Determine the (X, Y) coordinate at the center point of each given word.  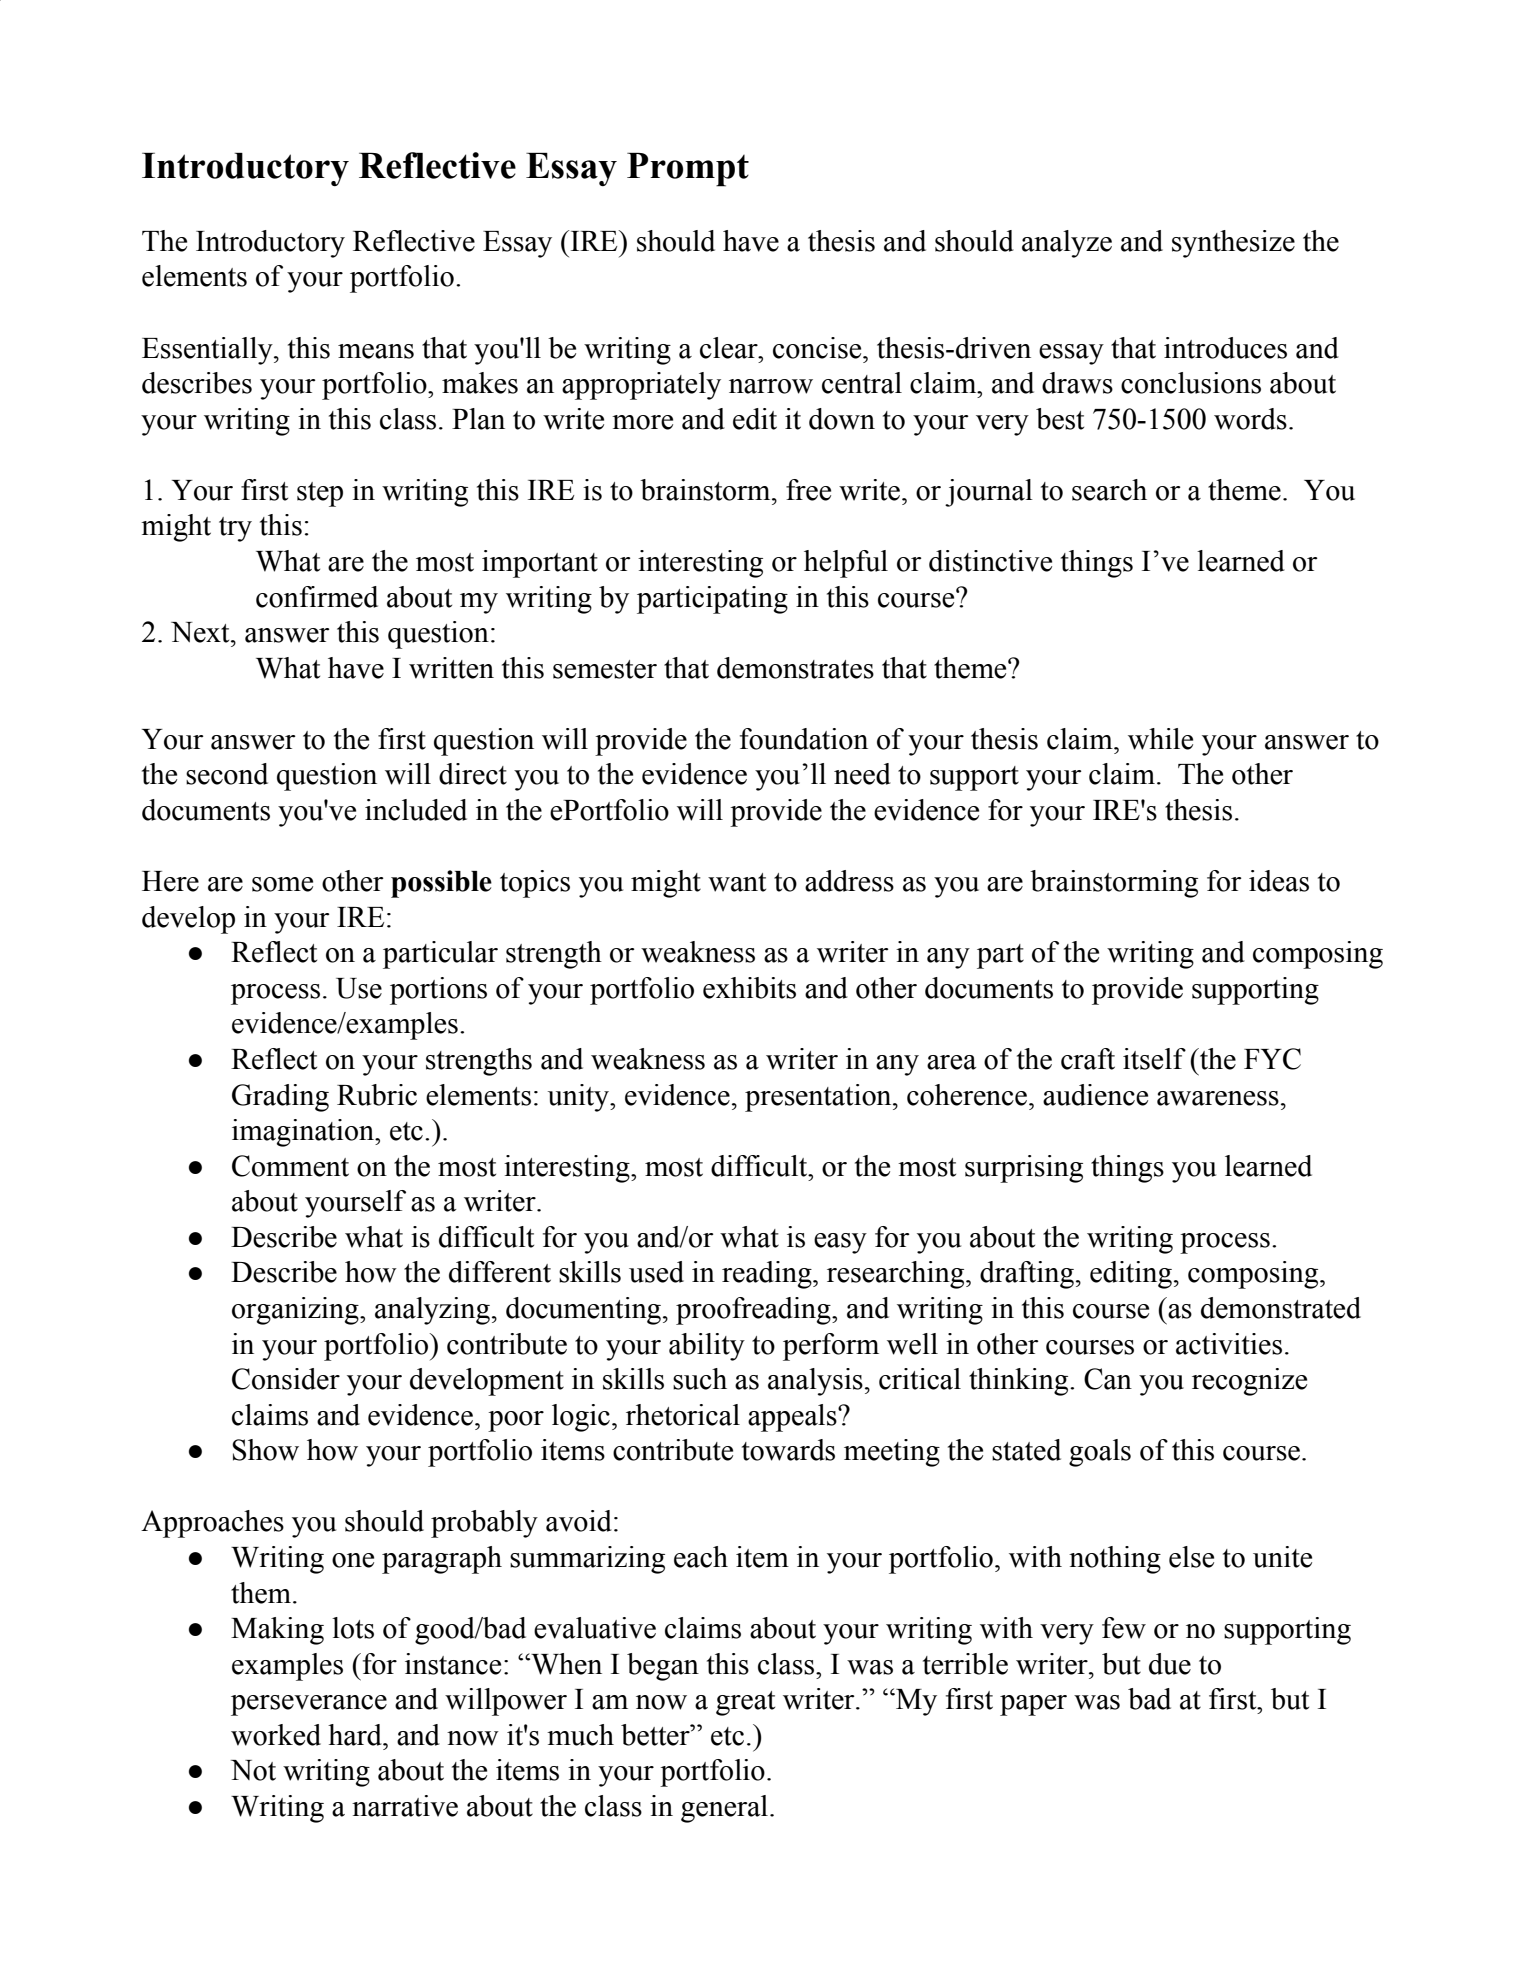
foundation (804, 739)
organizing (296, 1311)
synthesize (1233, 244)
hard (356, 1735)
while (1160, 739)
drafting (1027, 1275)
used (656, 1272)
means (376, 351)
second (227, 774)
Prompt (688, 170)
